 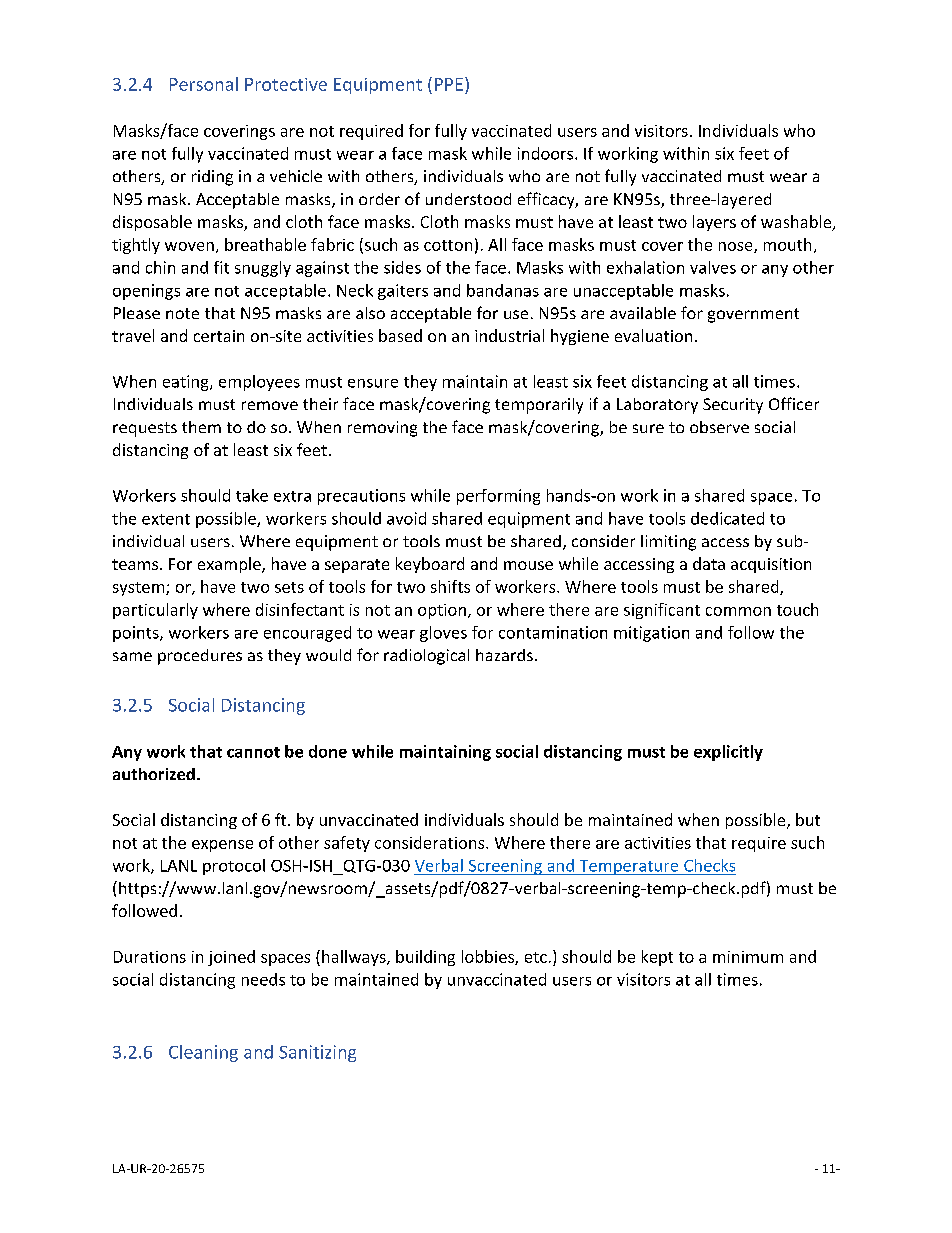 I want to click on Cleaning, so click(x=203, y=1053).
